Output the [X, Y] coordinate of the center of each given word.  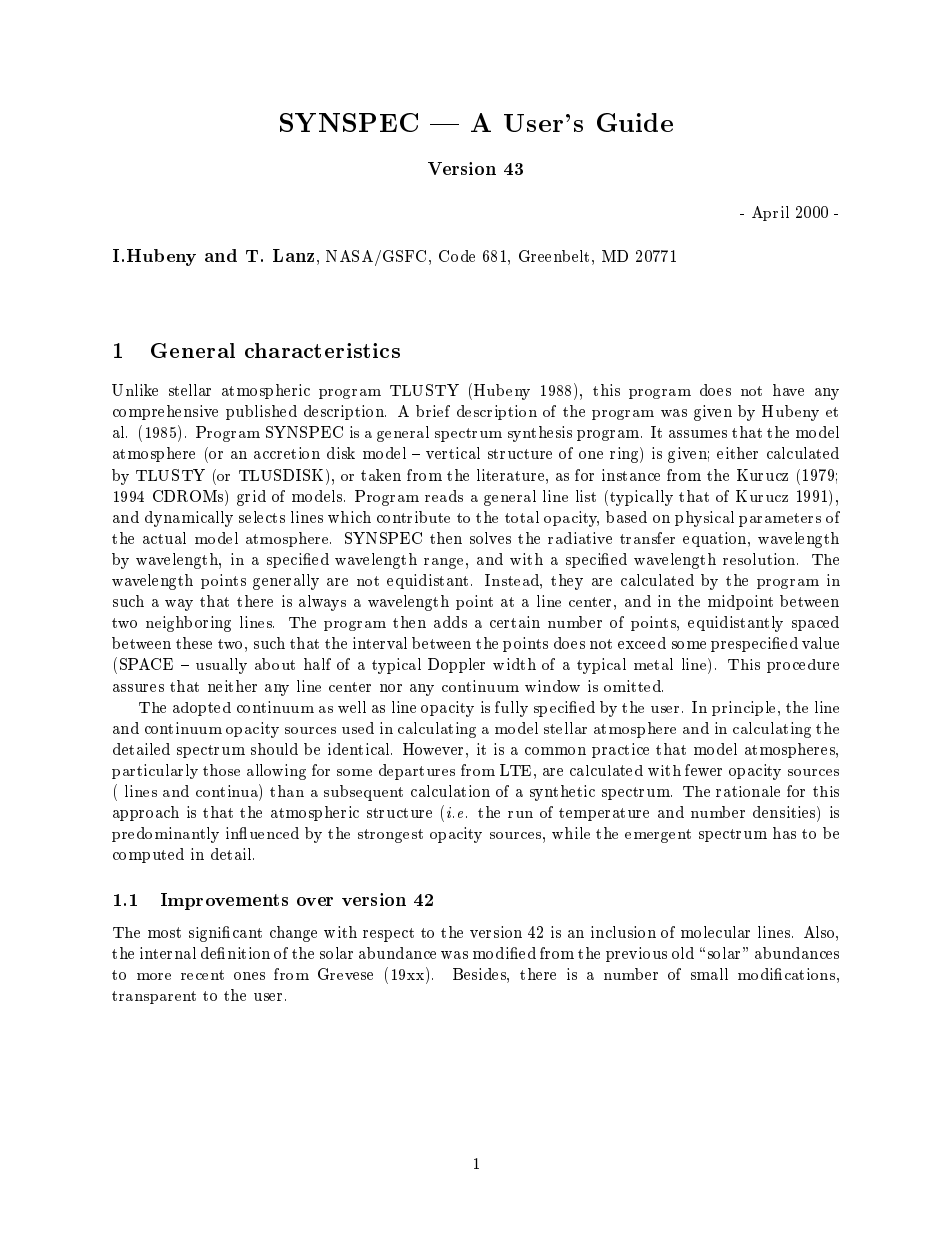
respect [388, 935]
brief [433, 411]
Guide [635, 122]
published [261, 412]
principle [745, 708]
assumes [698, 434]
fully [511, 709]
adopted [202, 709]
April [770, 213]
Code [457, 256]
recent [202, 975]
